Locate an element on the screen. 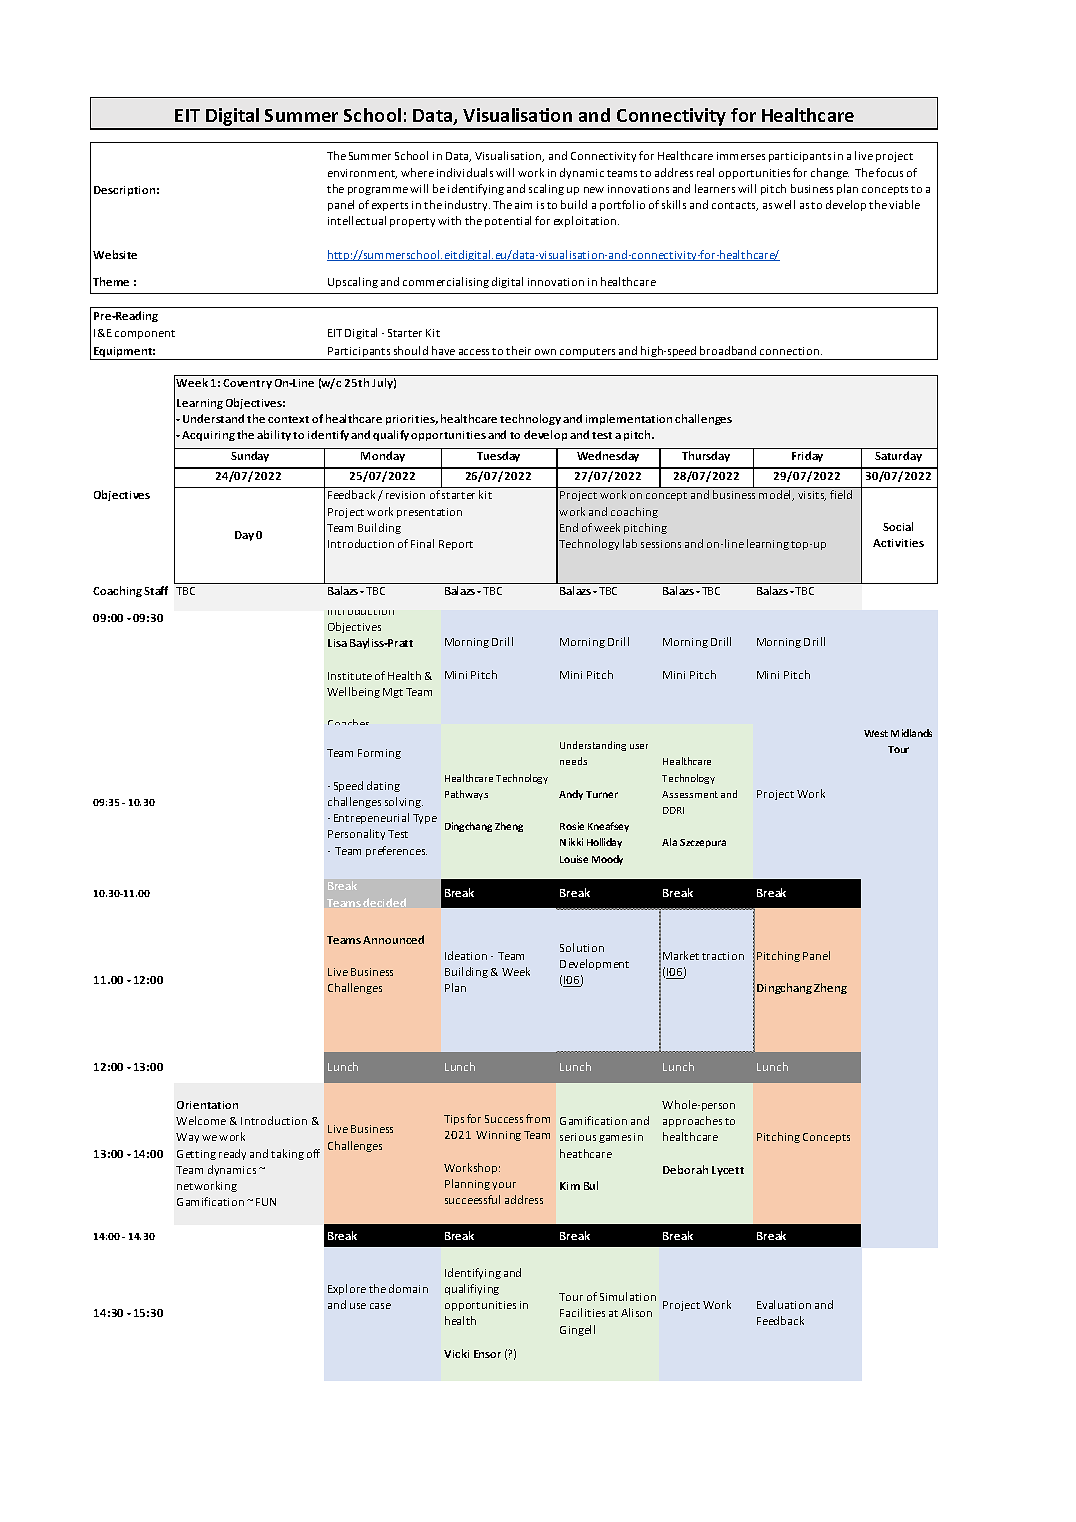 The height and width of the screenshot is (1522, 1076). decided is located at coordinates (384, 902).
